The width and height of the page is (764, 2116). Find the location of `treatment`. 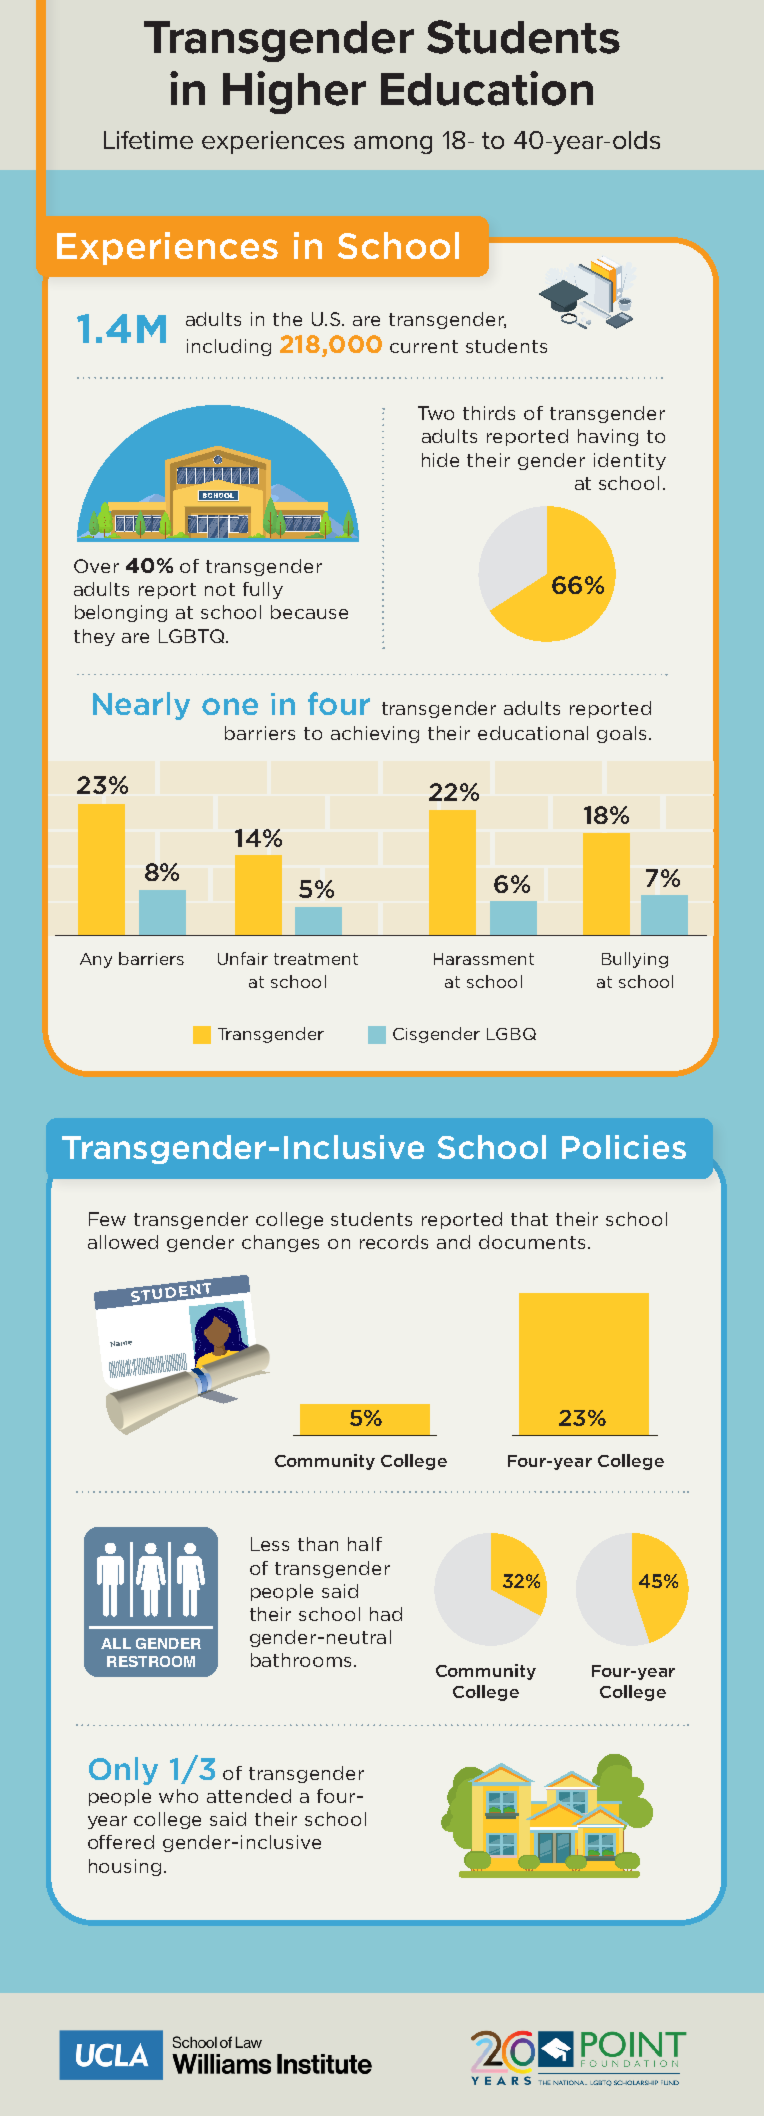

treatment is located at coordinates (316, 959).
